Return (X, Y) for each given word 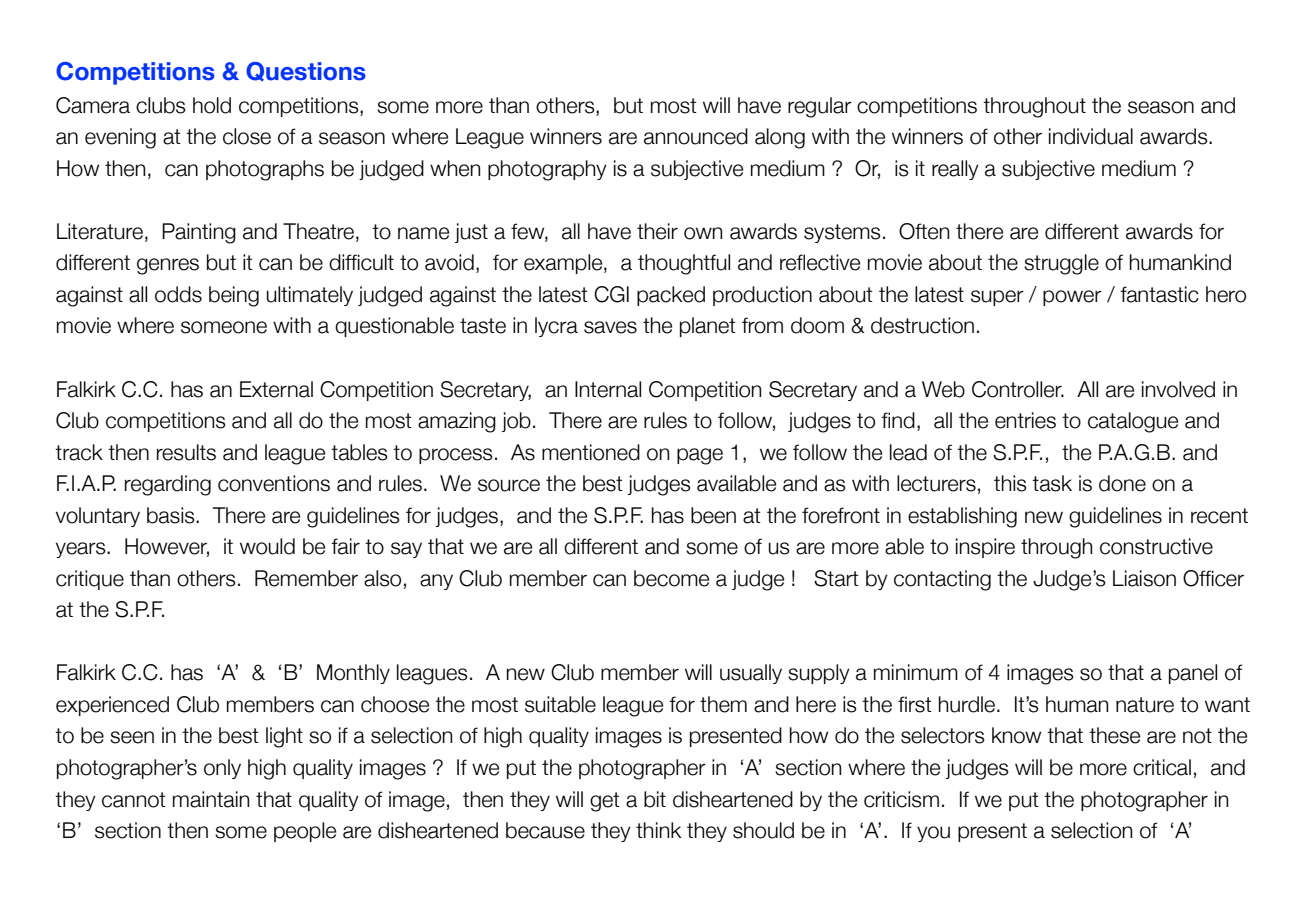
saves (610, 327)
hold (212, 105)
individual (1091, 136)
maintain (211, 799)
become (671, 578)
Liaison (1144, 578)
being (234, 296)
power (1072, 298)
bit (655, 799)
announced (696, 136)
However (167, 547)
